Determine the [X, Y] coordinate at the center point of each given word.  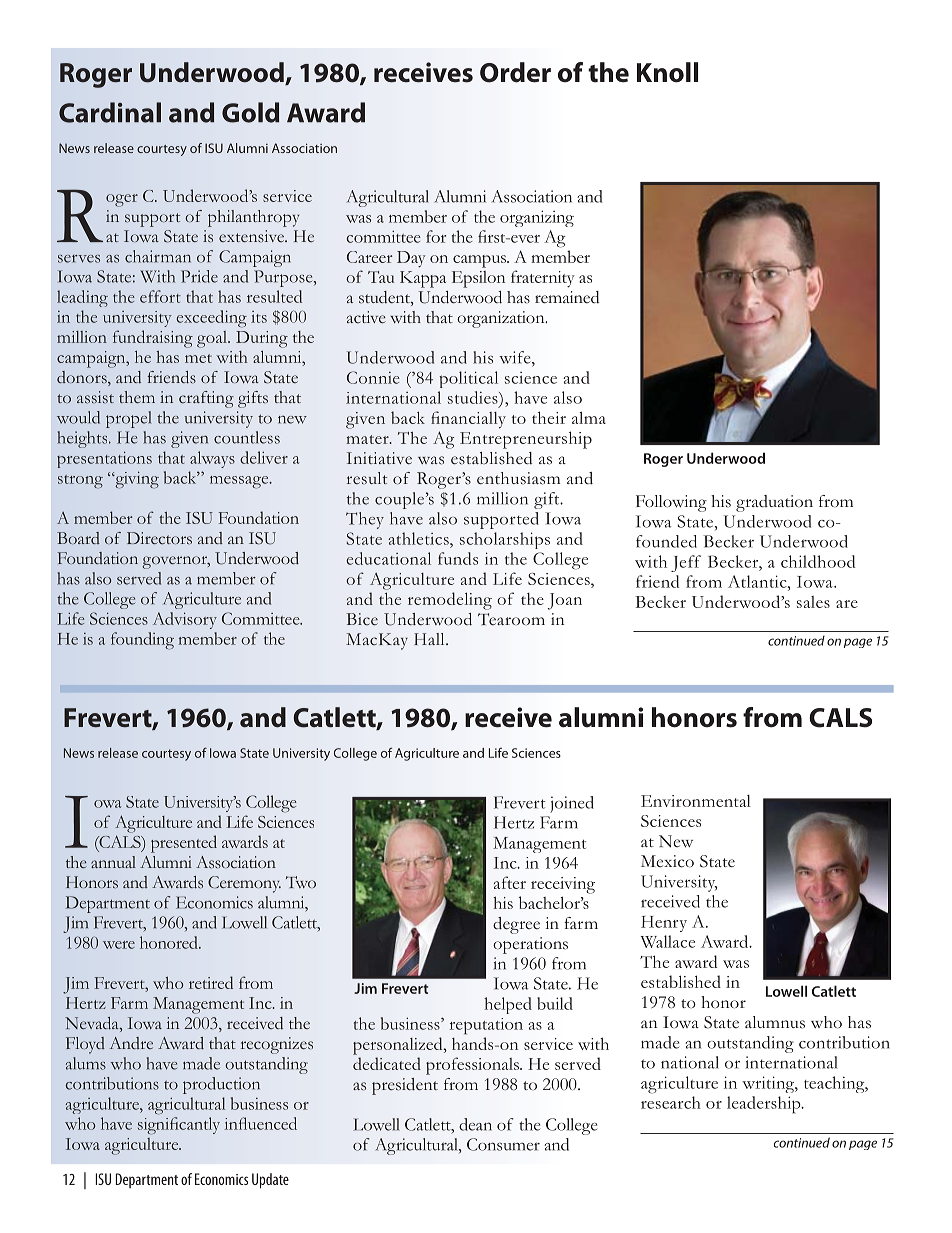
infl [235, 1123]
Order [515, 72]
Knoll [667, 72]
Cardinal [110, 112]
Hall [430, 639]
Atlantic [758, 581]
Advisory [185, 620]
